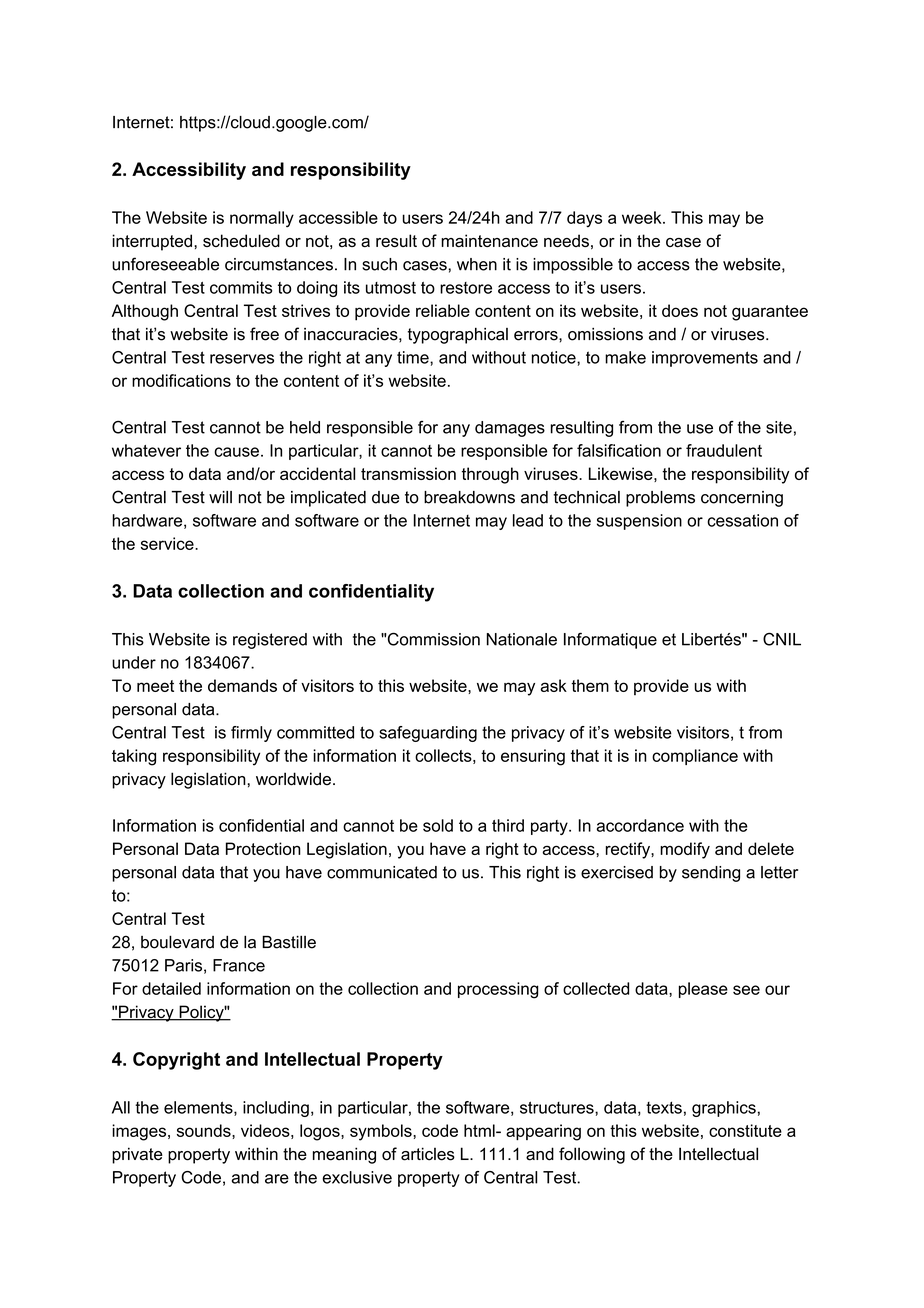 Image resolution: width=924 pixels, height=1308 pixels. What do you see at coordinates (220, 497) in the page?
I see `will` at bounding box center [220, 497].
